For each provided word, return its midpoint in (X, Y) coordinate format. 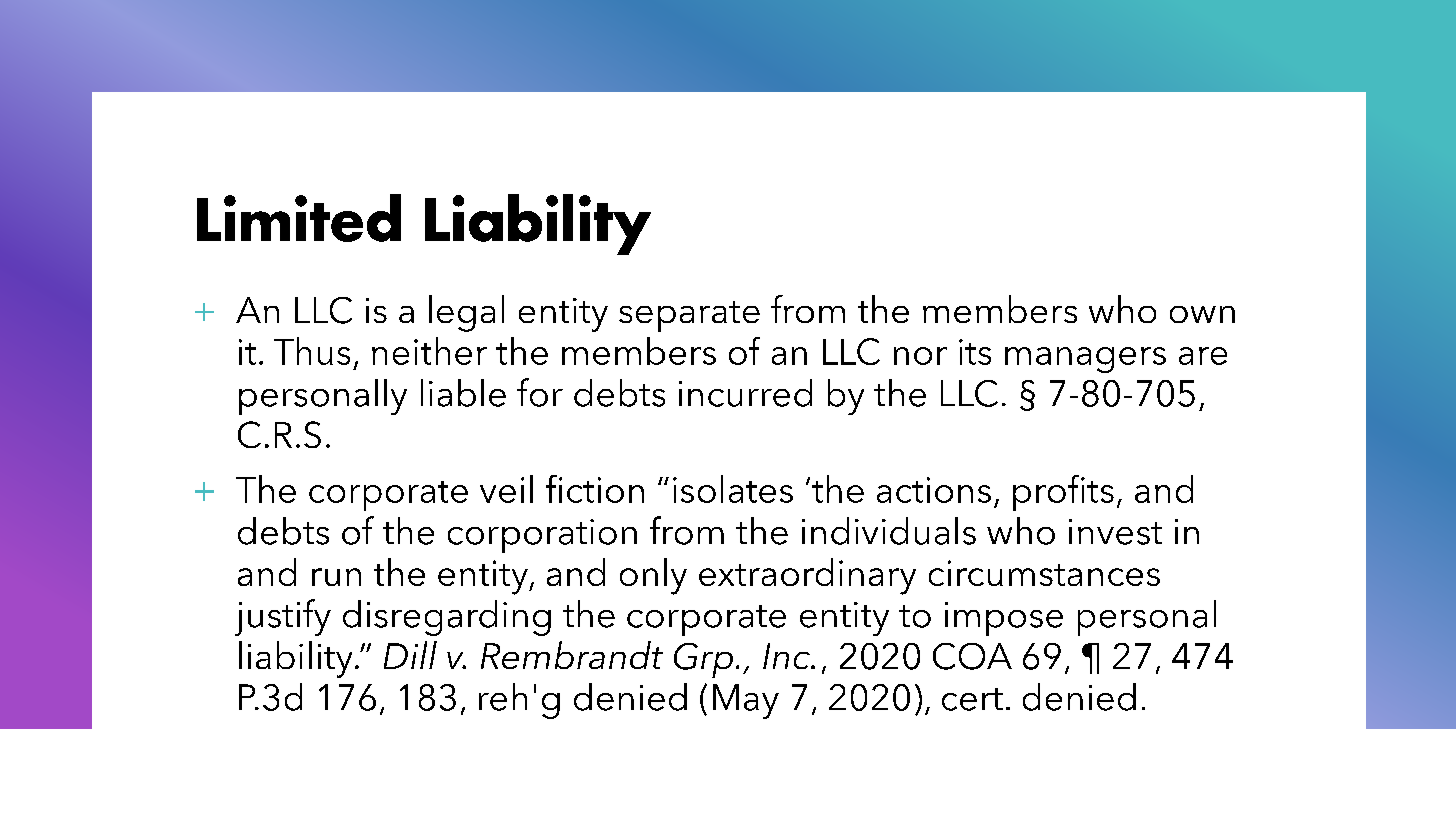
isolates (733, 489)
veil (506, 489)
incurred (745, 393)
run (336, 577)
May (746, 701)
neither (429, 351)
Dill (410, 655)
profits (1063, 493)
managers (1085, 360)
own (1202, 314)
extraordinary (807, 576)
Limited (299, 218)
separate (689, 316)
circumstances (1044, 573)
